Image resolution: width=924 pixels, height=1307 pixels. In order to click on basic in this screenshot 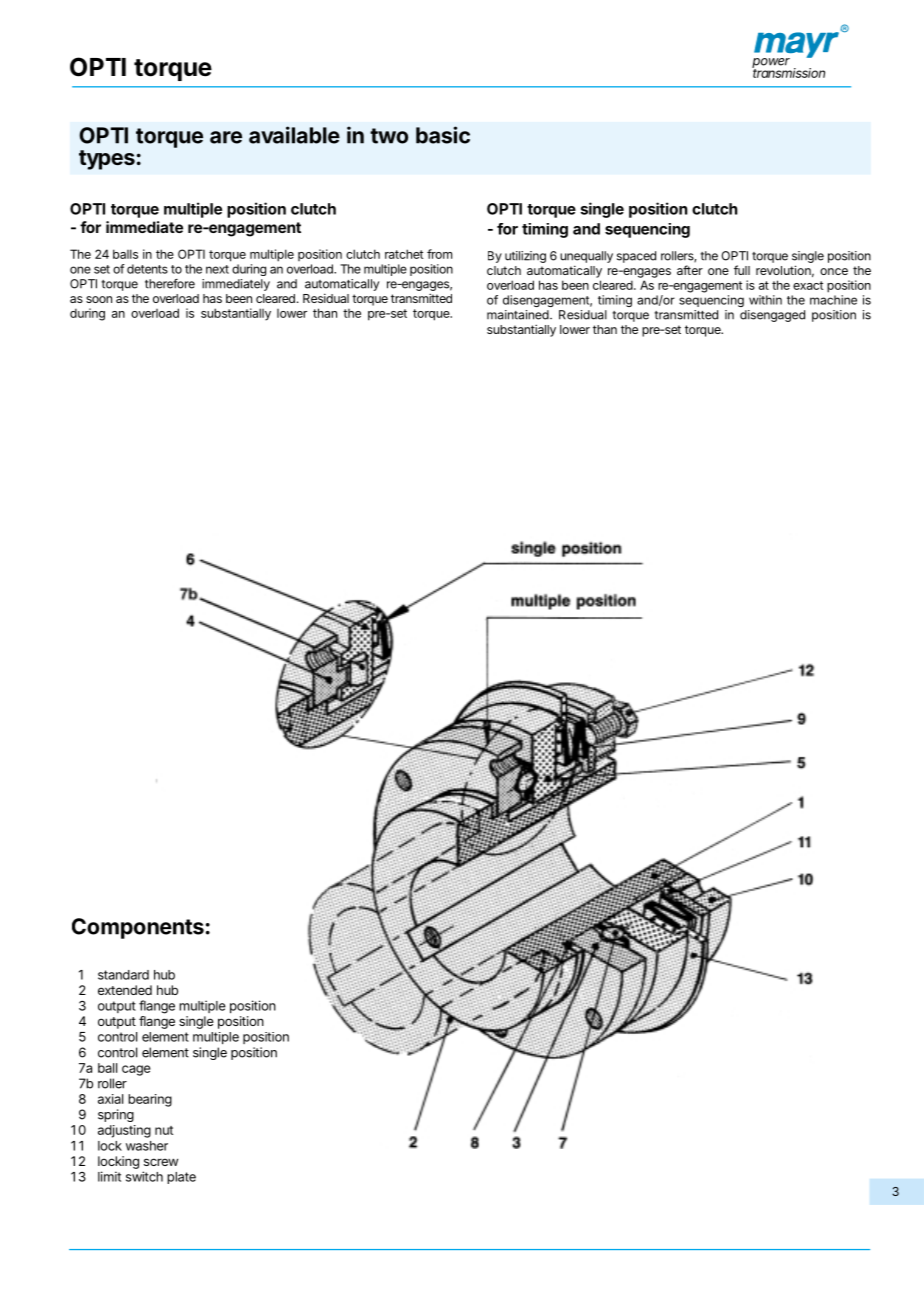, I will do `click(443, 135)`.
